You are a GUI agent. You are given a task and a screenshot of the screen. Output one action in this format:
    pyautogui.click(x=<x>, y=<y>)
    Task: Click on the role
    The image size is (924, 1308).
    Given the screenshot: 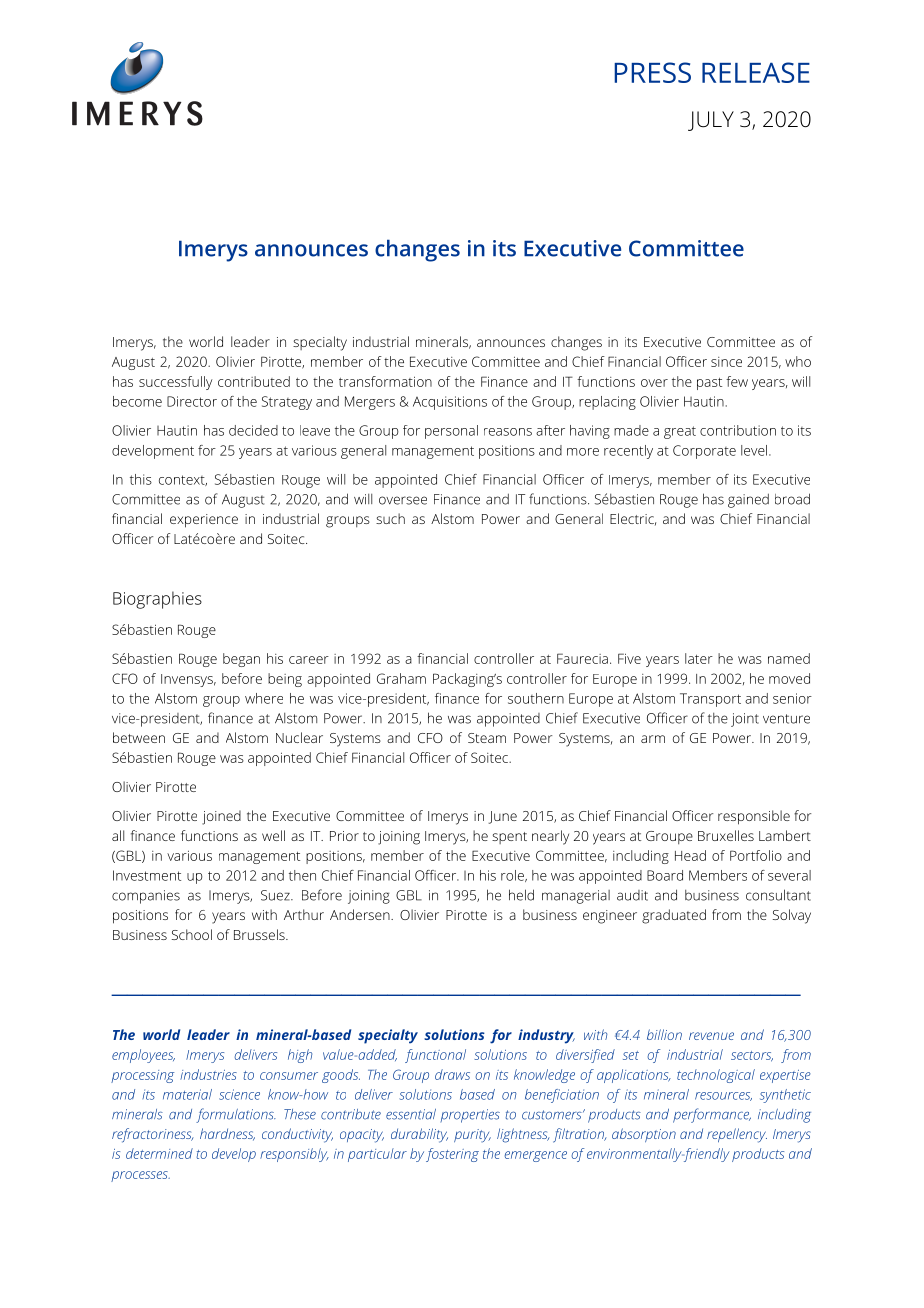 What is the action you would take?
    pyautogui.click(x=513, y=876)
